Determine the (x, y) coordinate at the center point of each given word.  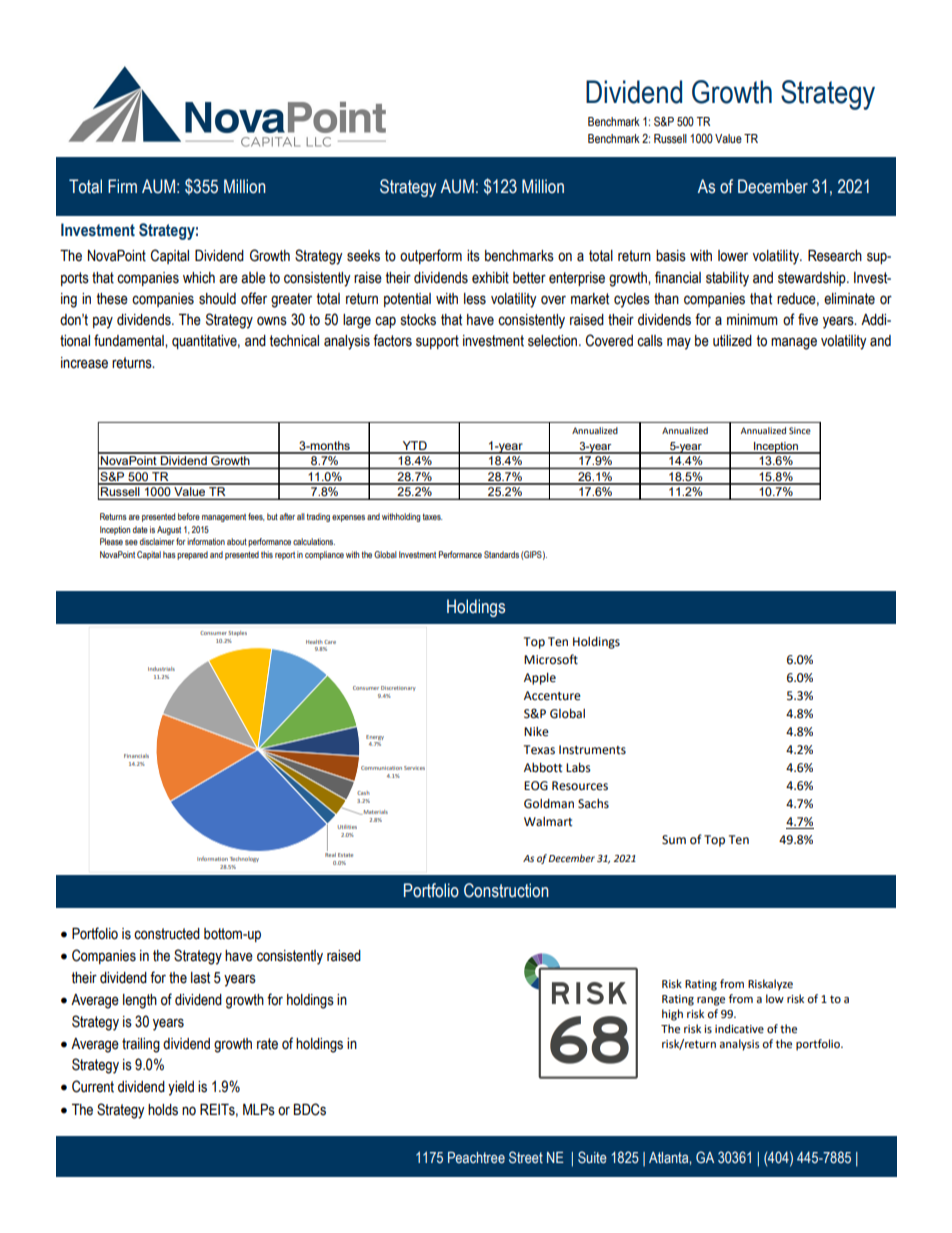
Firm (122, 186)
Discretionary (398, 688)
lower (733, 256)
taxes (432, 516)
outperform (431, 256)
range (711, 1001)
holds (163, 1110)
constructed (167, 934)
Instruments (592, 750)
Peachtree (476, 1158)
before (189, 516)
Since (800, 430)
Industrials (161, 669)
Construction (506, 890)
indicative (739, 1028)
